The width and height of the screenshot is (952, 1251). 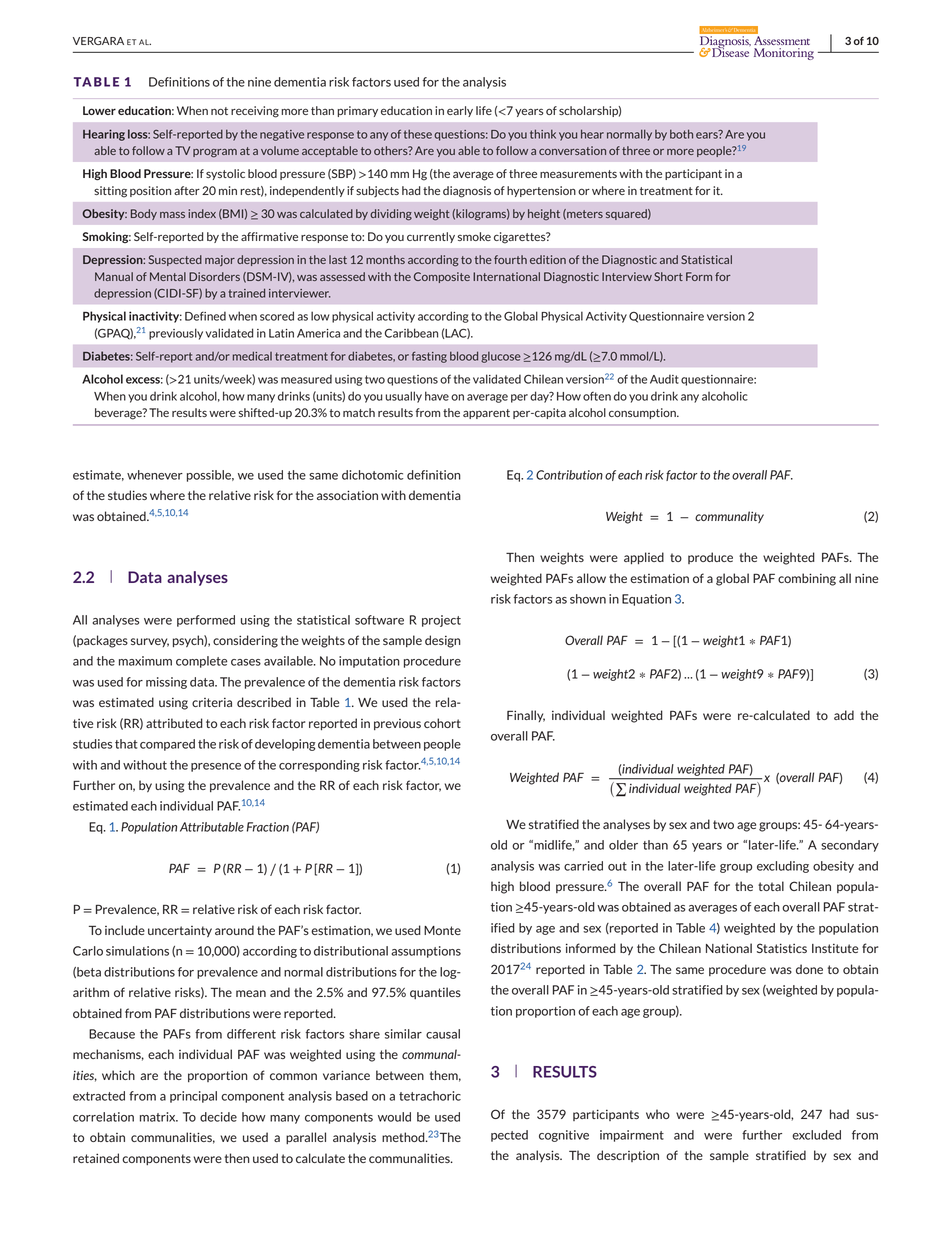 What do you see at coordinates (150, 642) in the screenshot?
I see `survey` at bounding box center [150, 642].
